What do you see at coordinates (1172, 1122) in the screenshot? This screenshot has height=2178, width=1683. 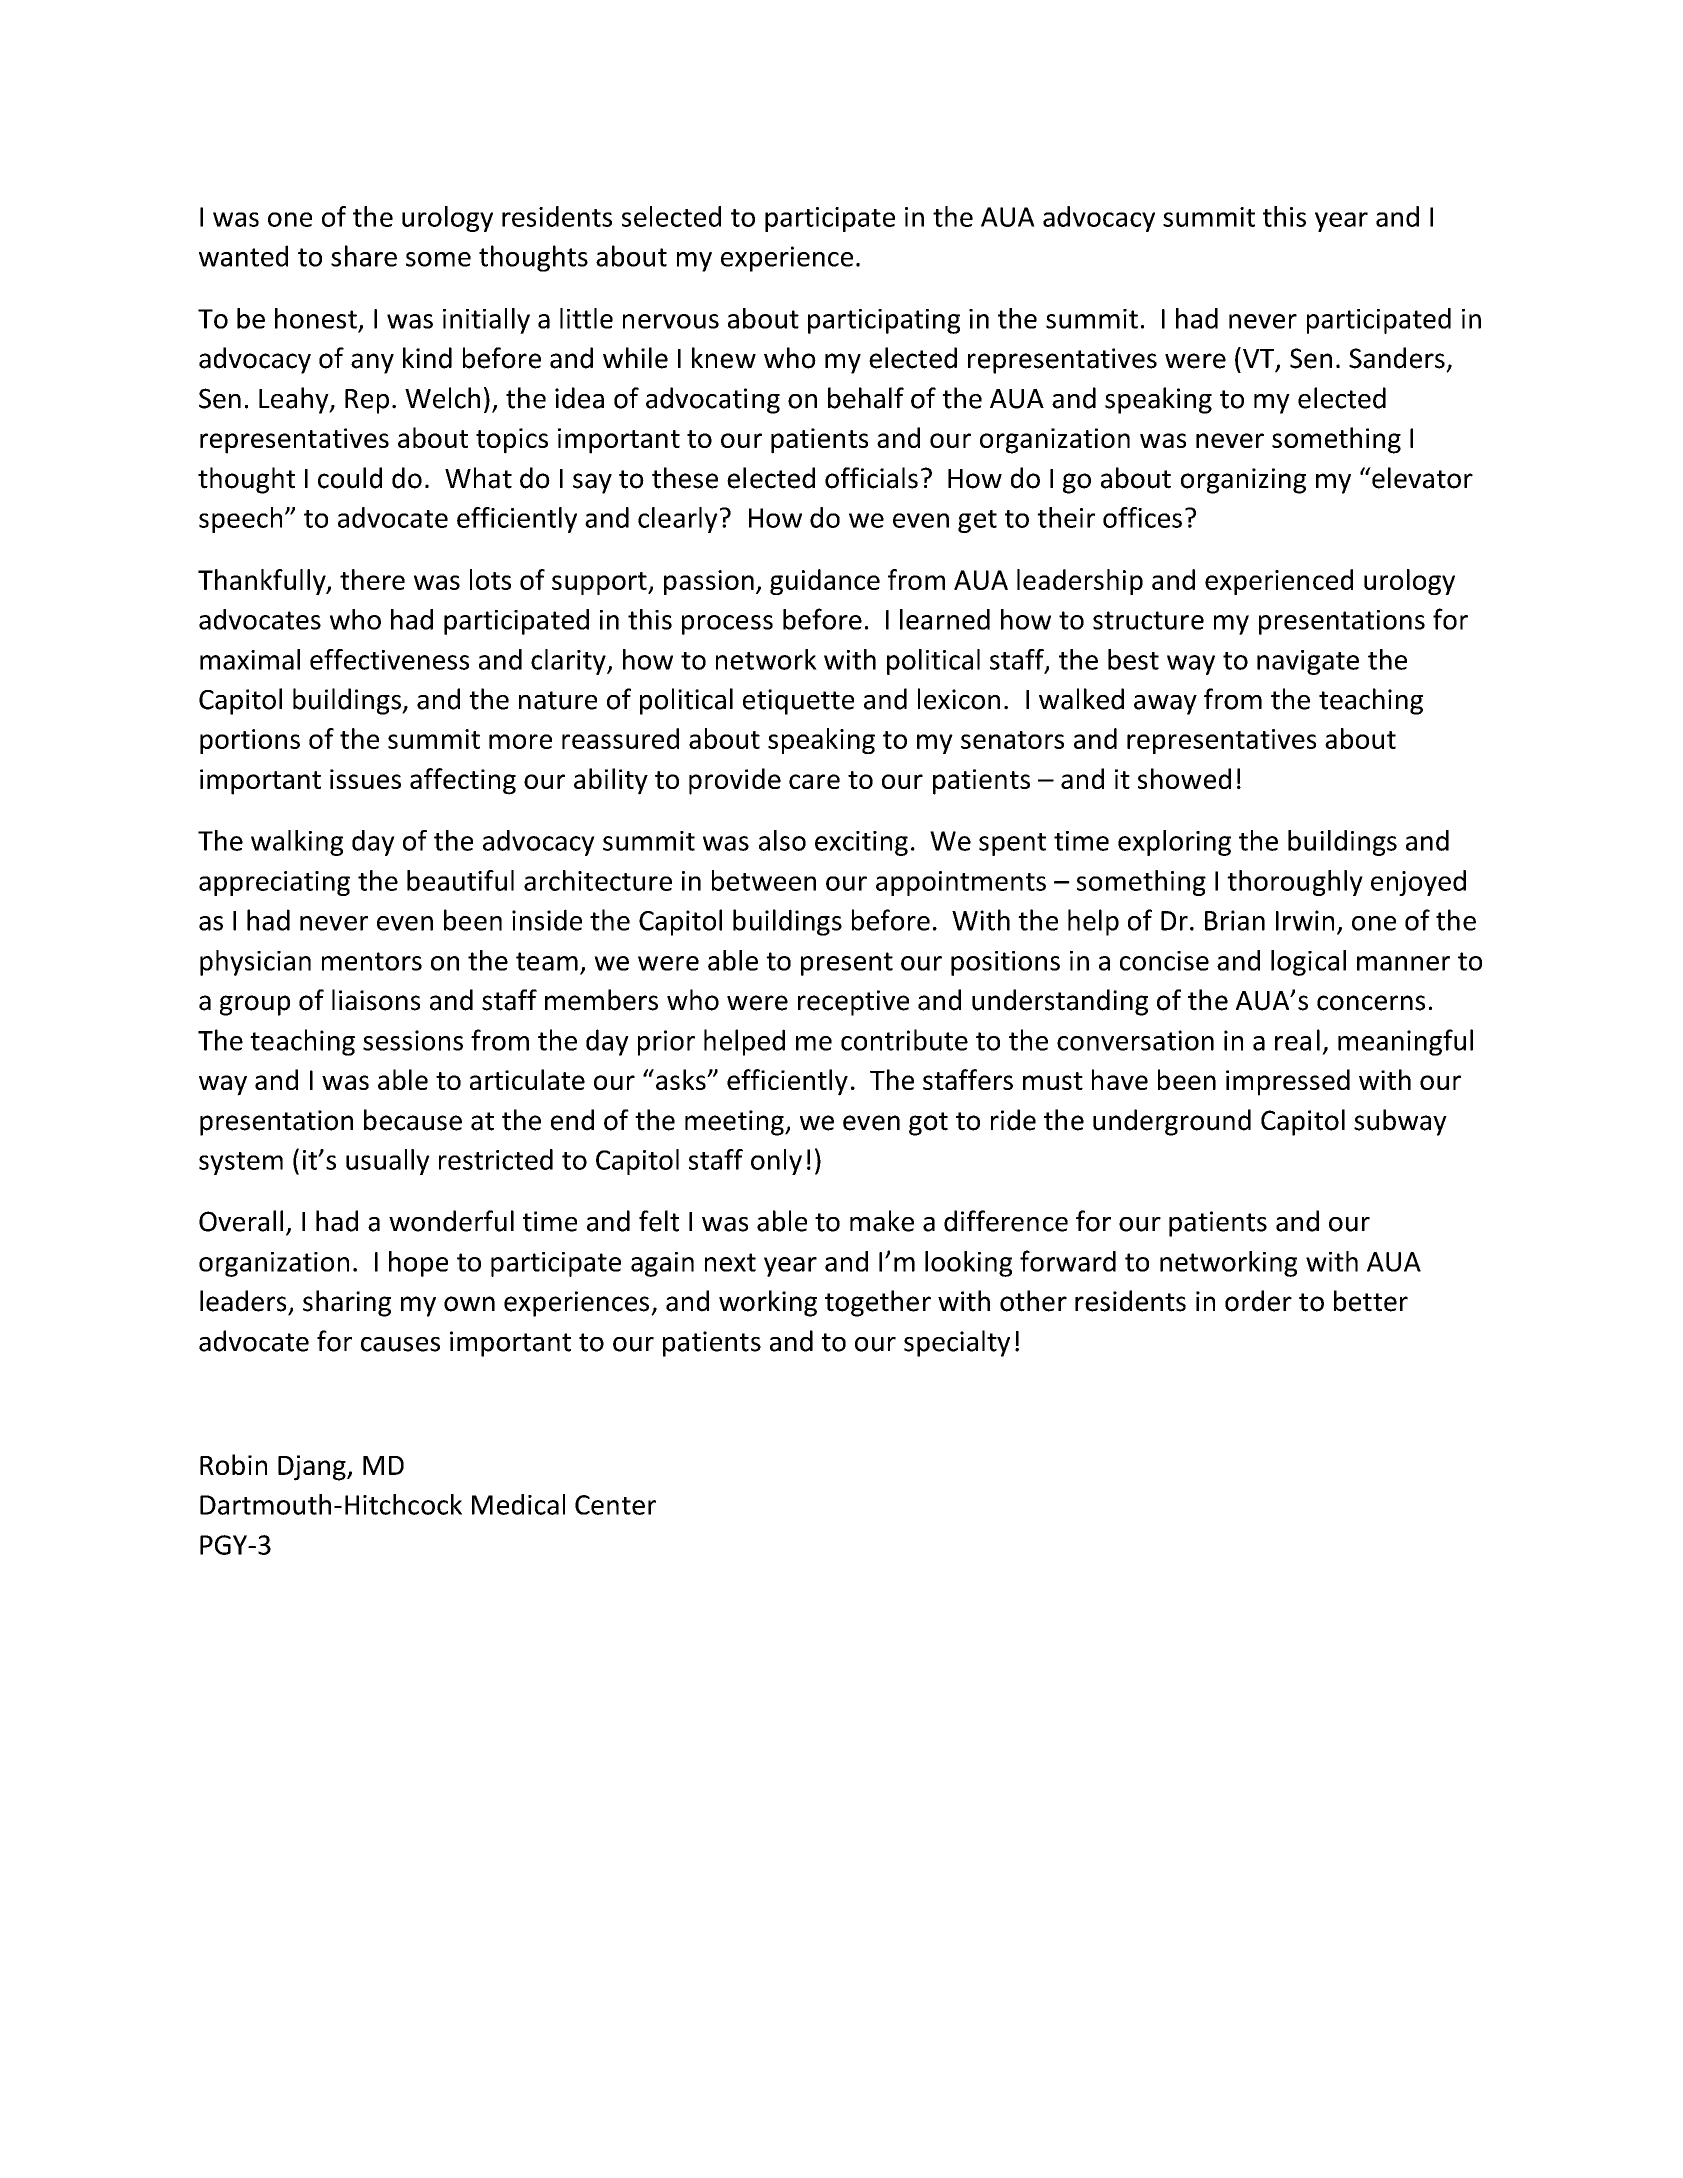 I see `underground` at bounding box center [1172, 1122].
